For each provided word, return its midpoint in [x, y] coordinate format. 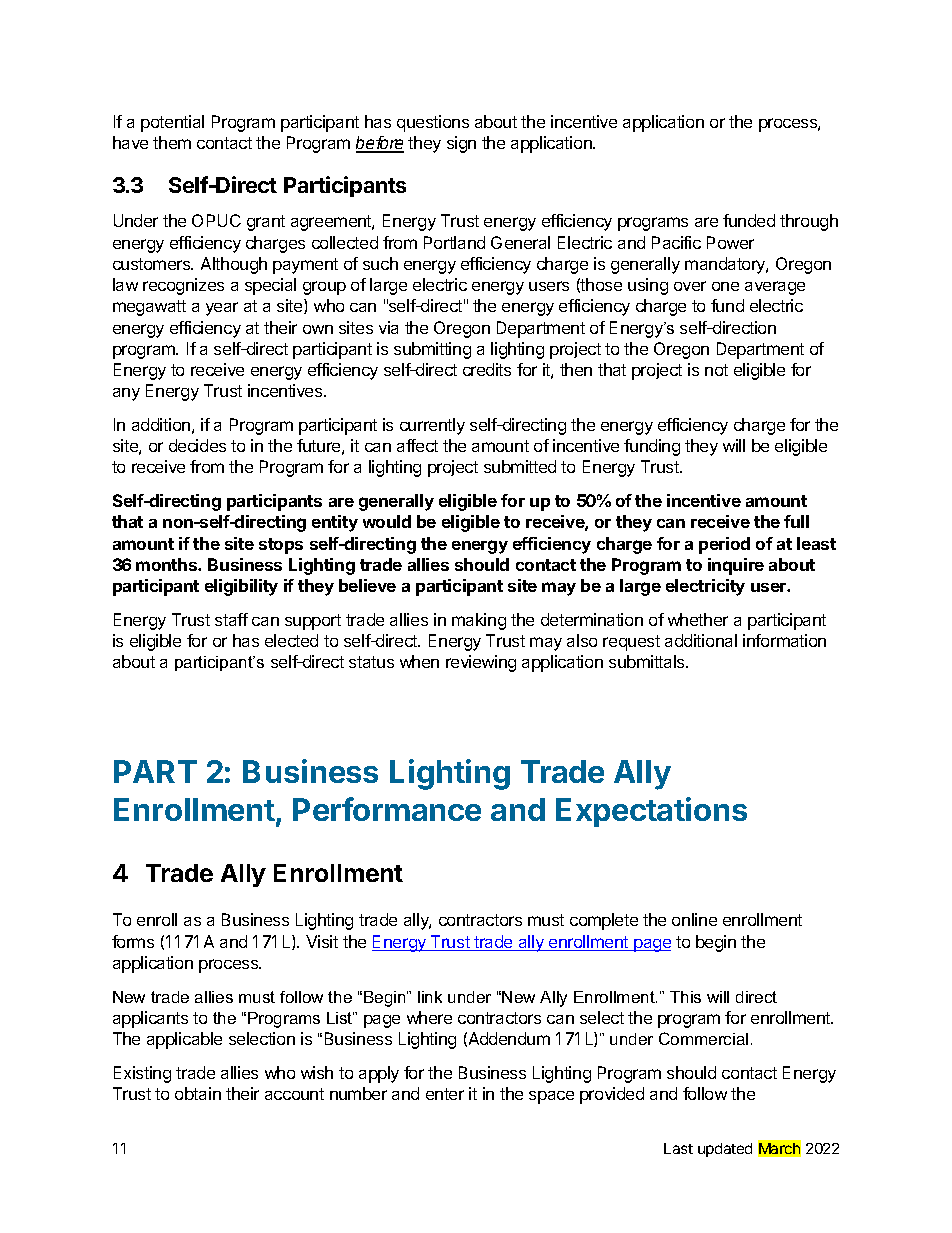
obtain [198, 1093]
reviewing [481, 663]
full [796, 521]
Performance [387, 809]
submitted [520, 466]
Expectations [651, 812]
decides [197, 445]
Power [730, 242]
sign [461, 144]
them [172, 142]
